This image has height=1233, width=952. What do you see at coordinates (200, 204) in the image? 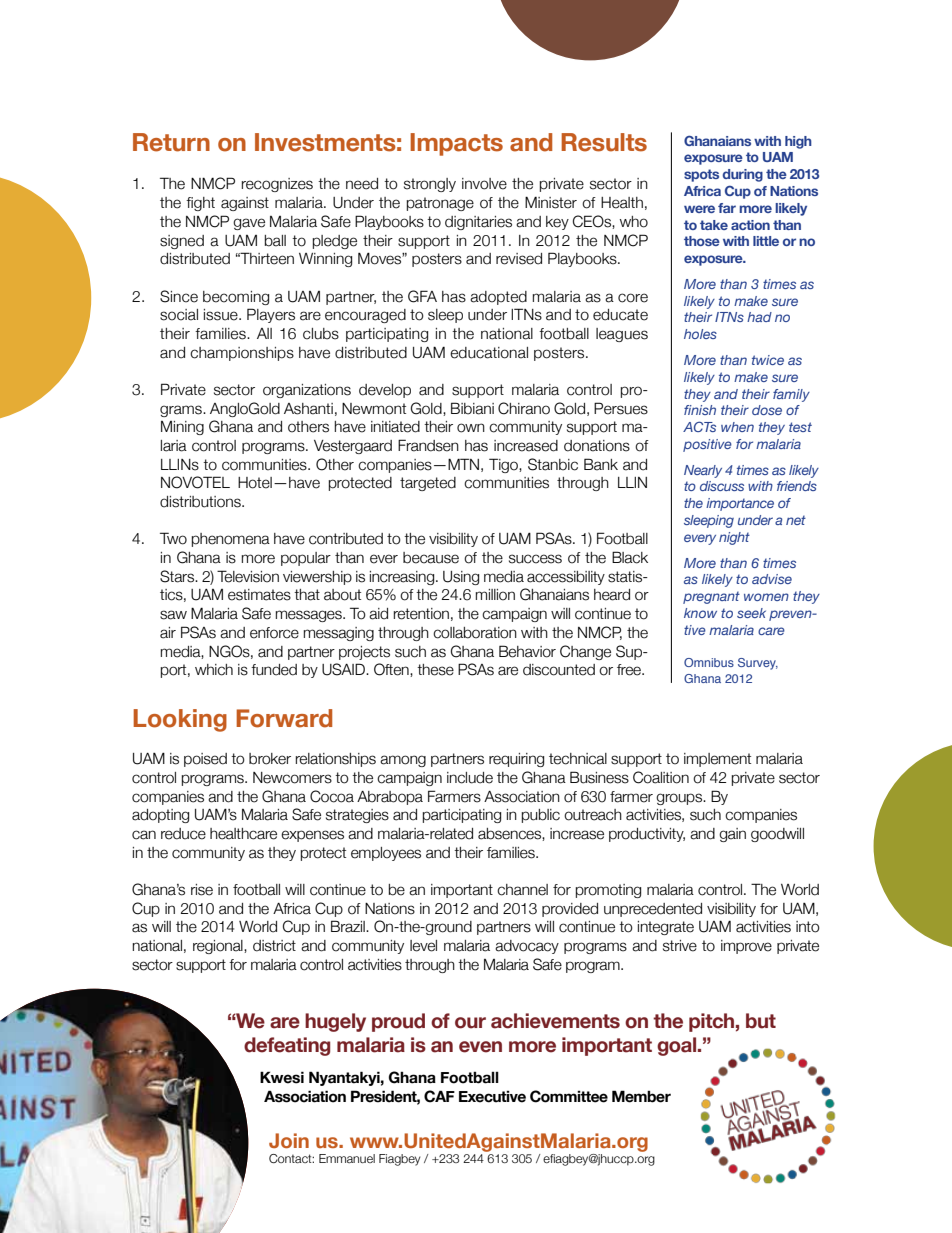
I see `fight` at bounding box center [200, 204].
